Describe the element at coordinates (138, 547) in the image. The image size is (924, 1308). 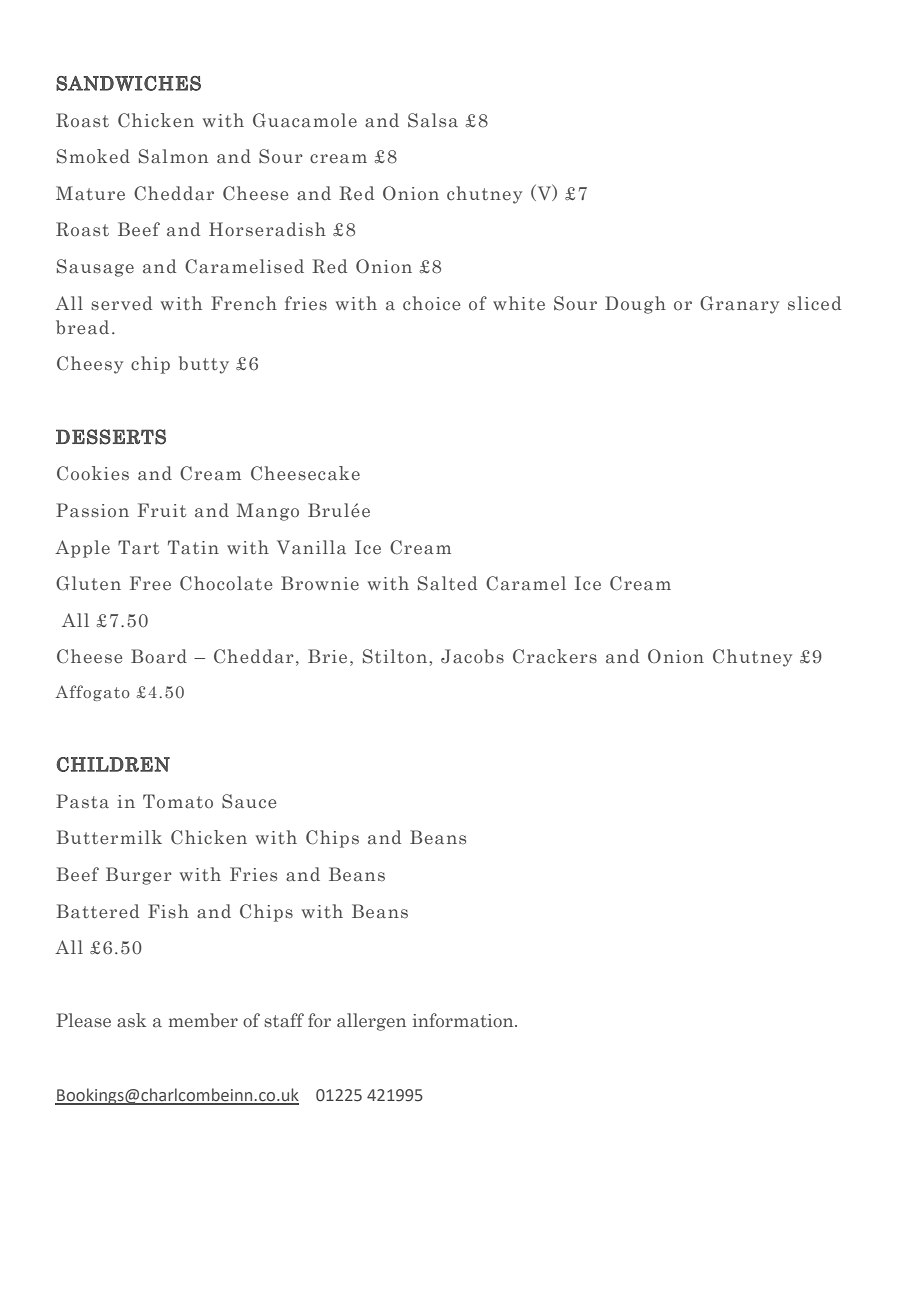
I see `Tart` at that location.
